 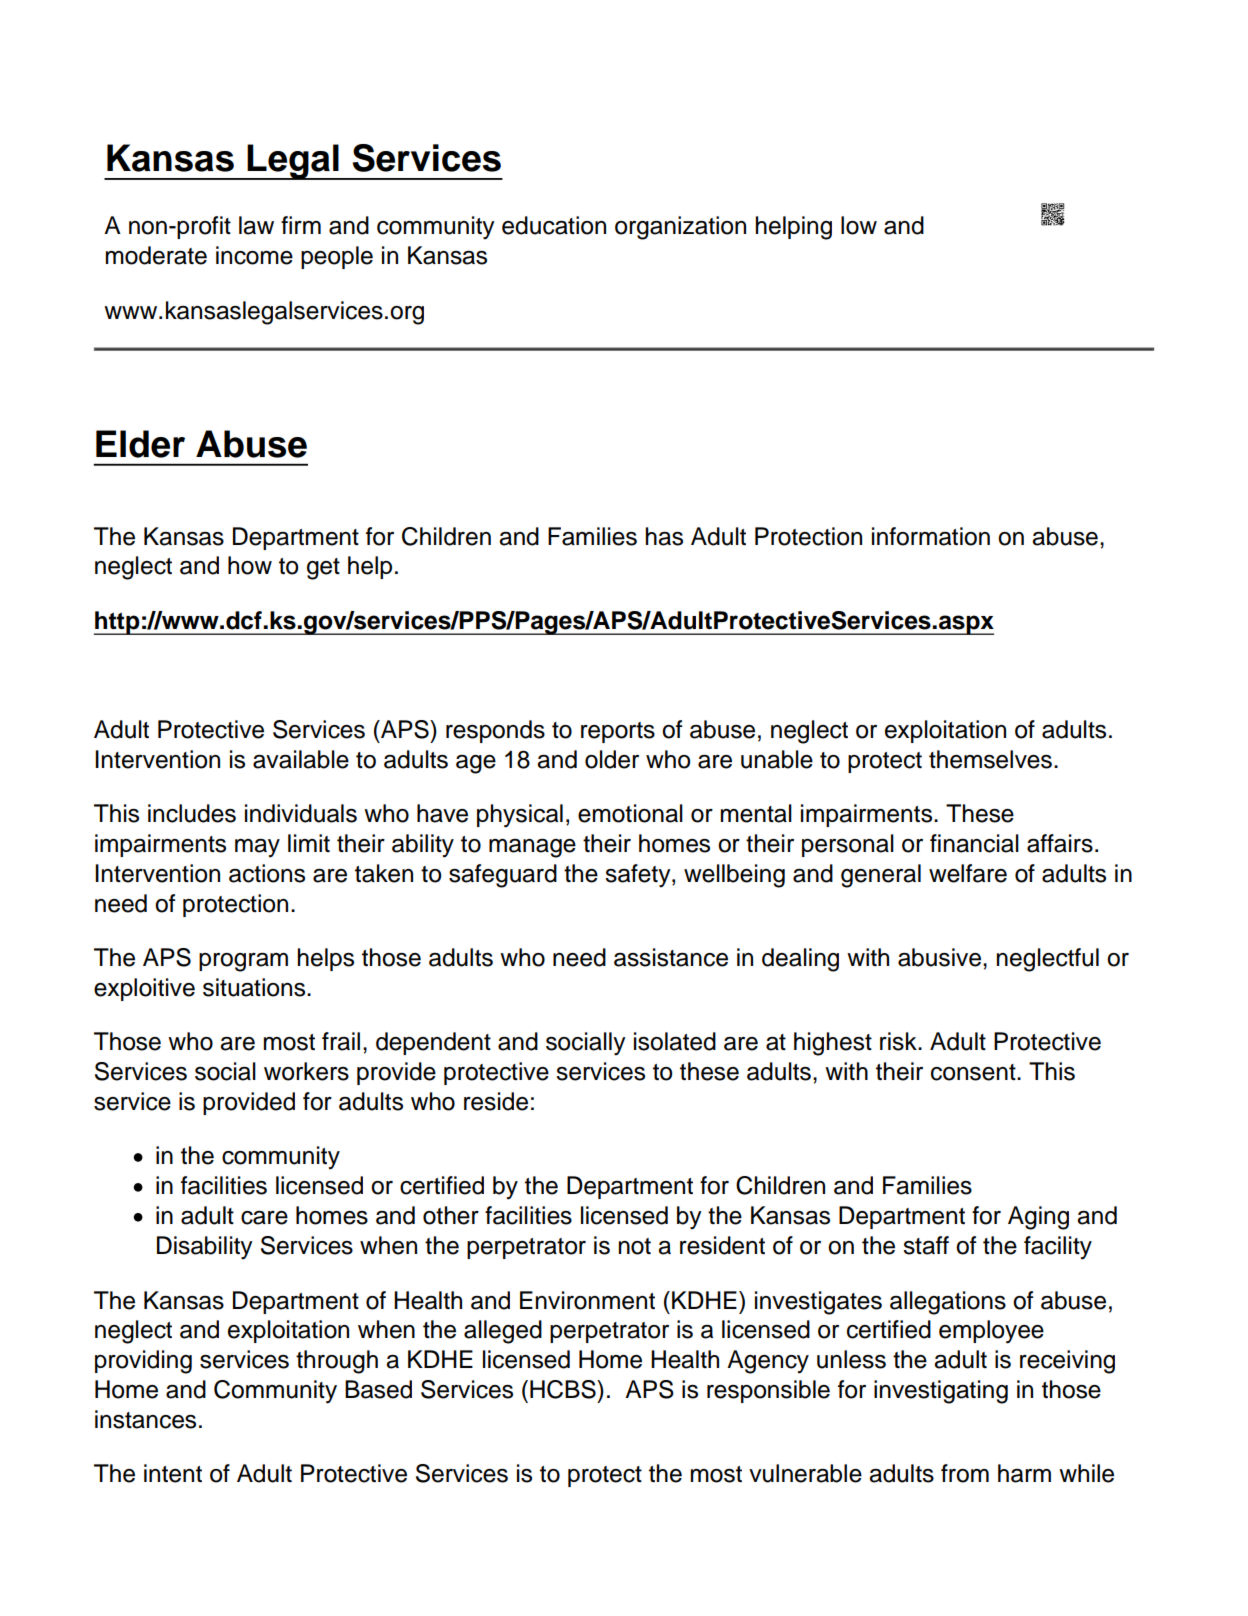 What do you see at coordinates (254, 255) in the screenshot?
I see `income` at bounding box center [254, 255].
